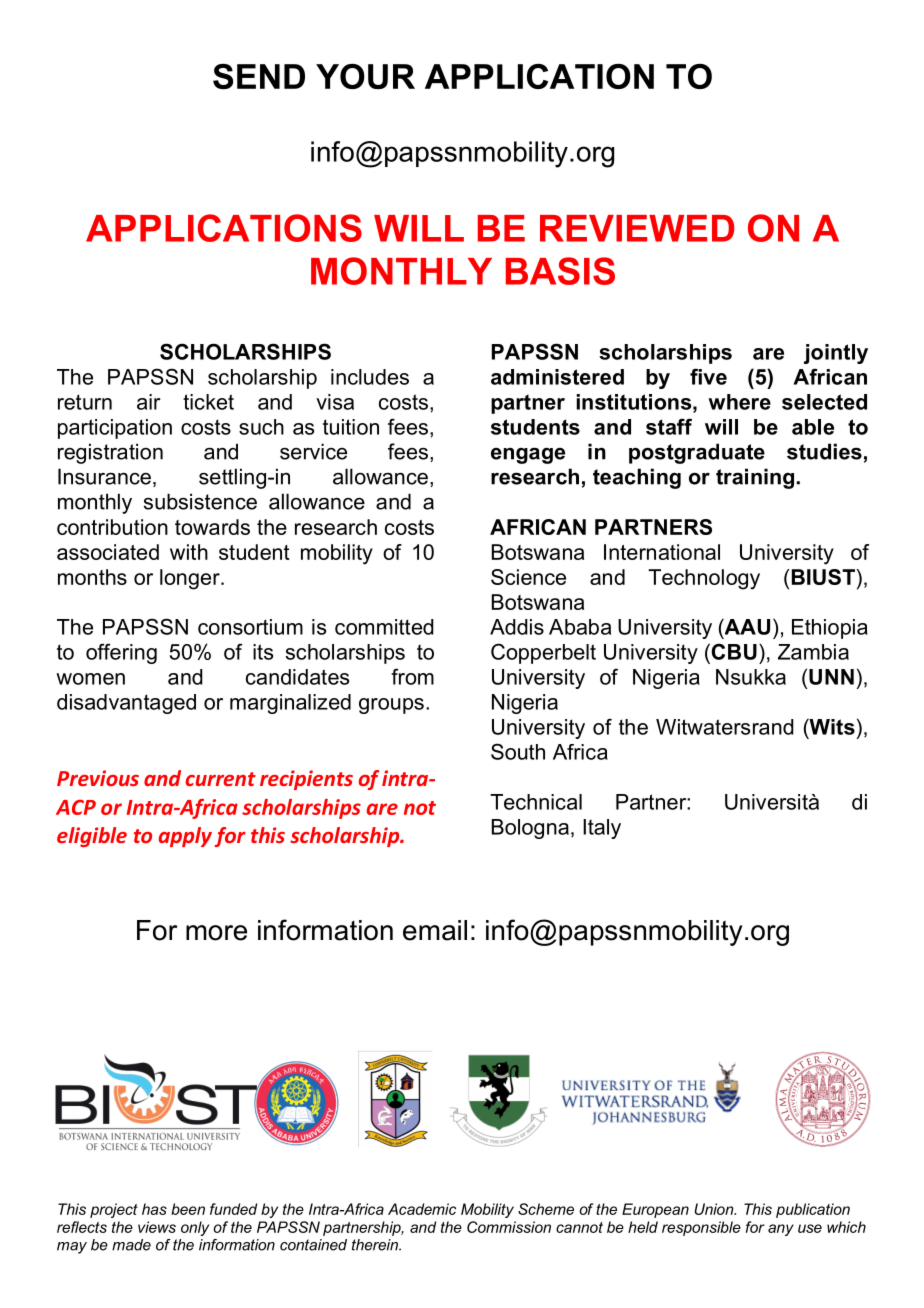 This screenshot has height=1308, width=924. Describe the element at coordinates (259, 76) in the screenshot. I see `SEND` at that location.
